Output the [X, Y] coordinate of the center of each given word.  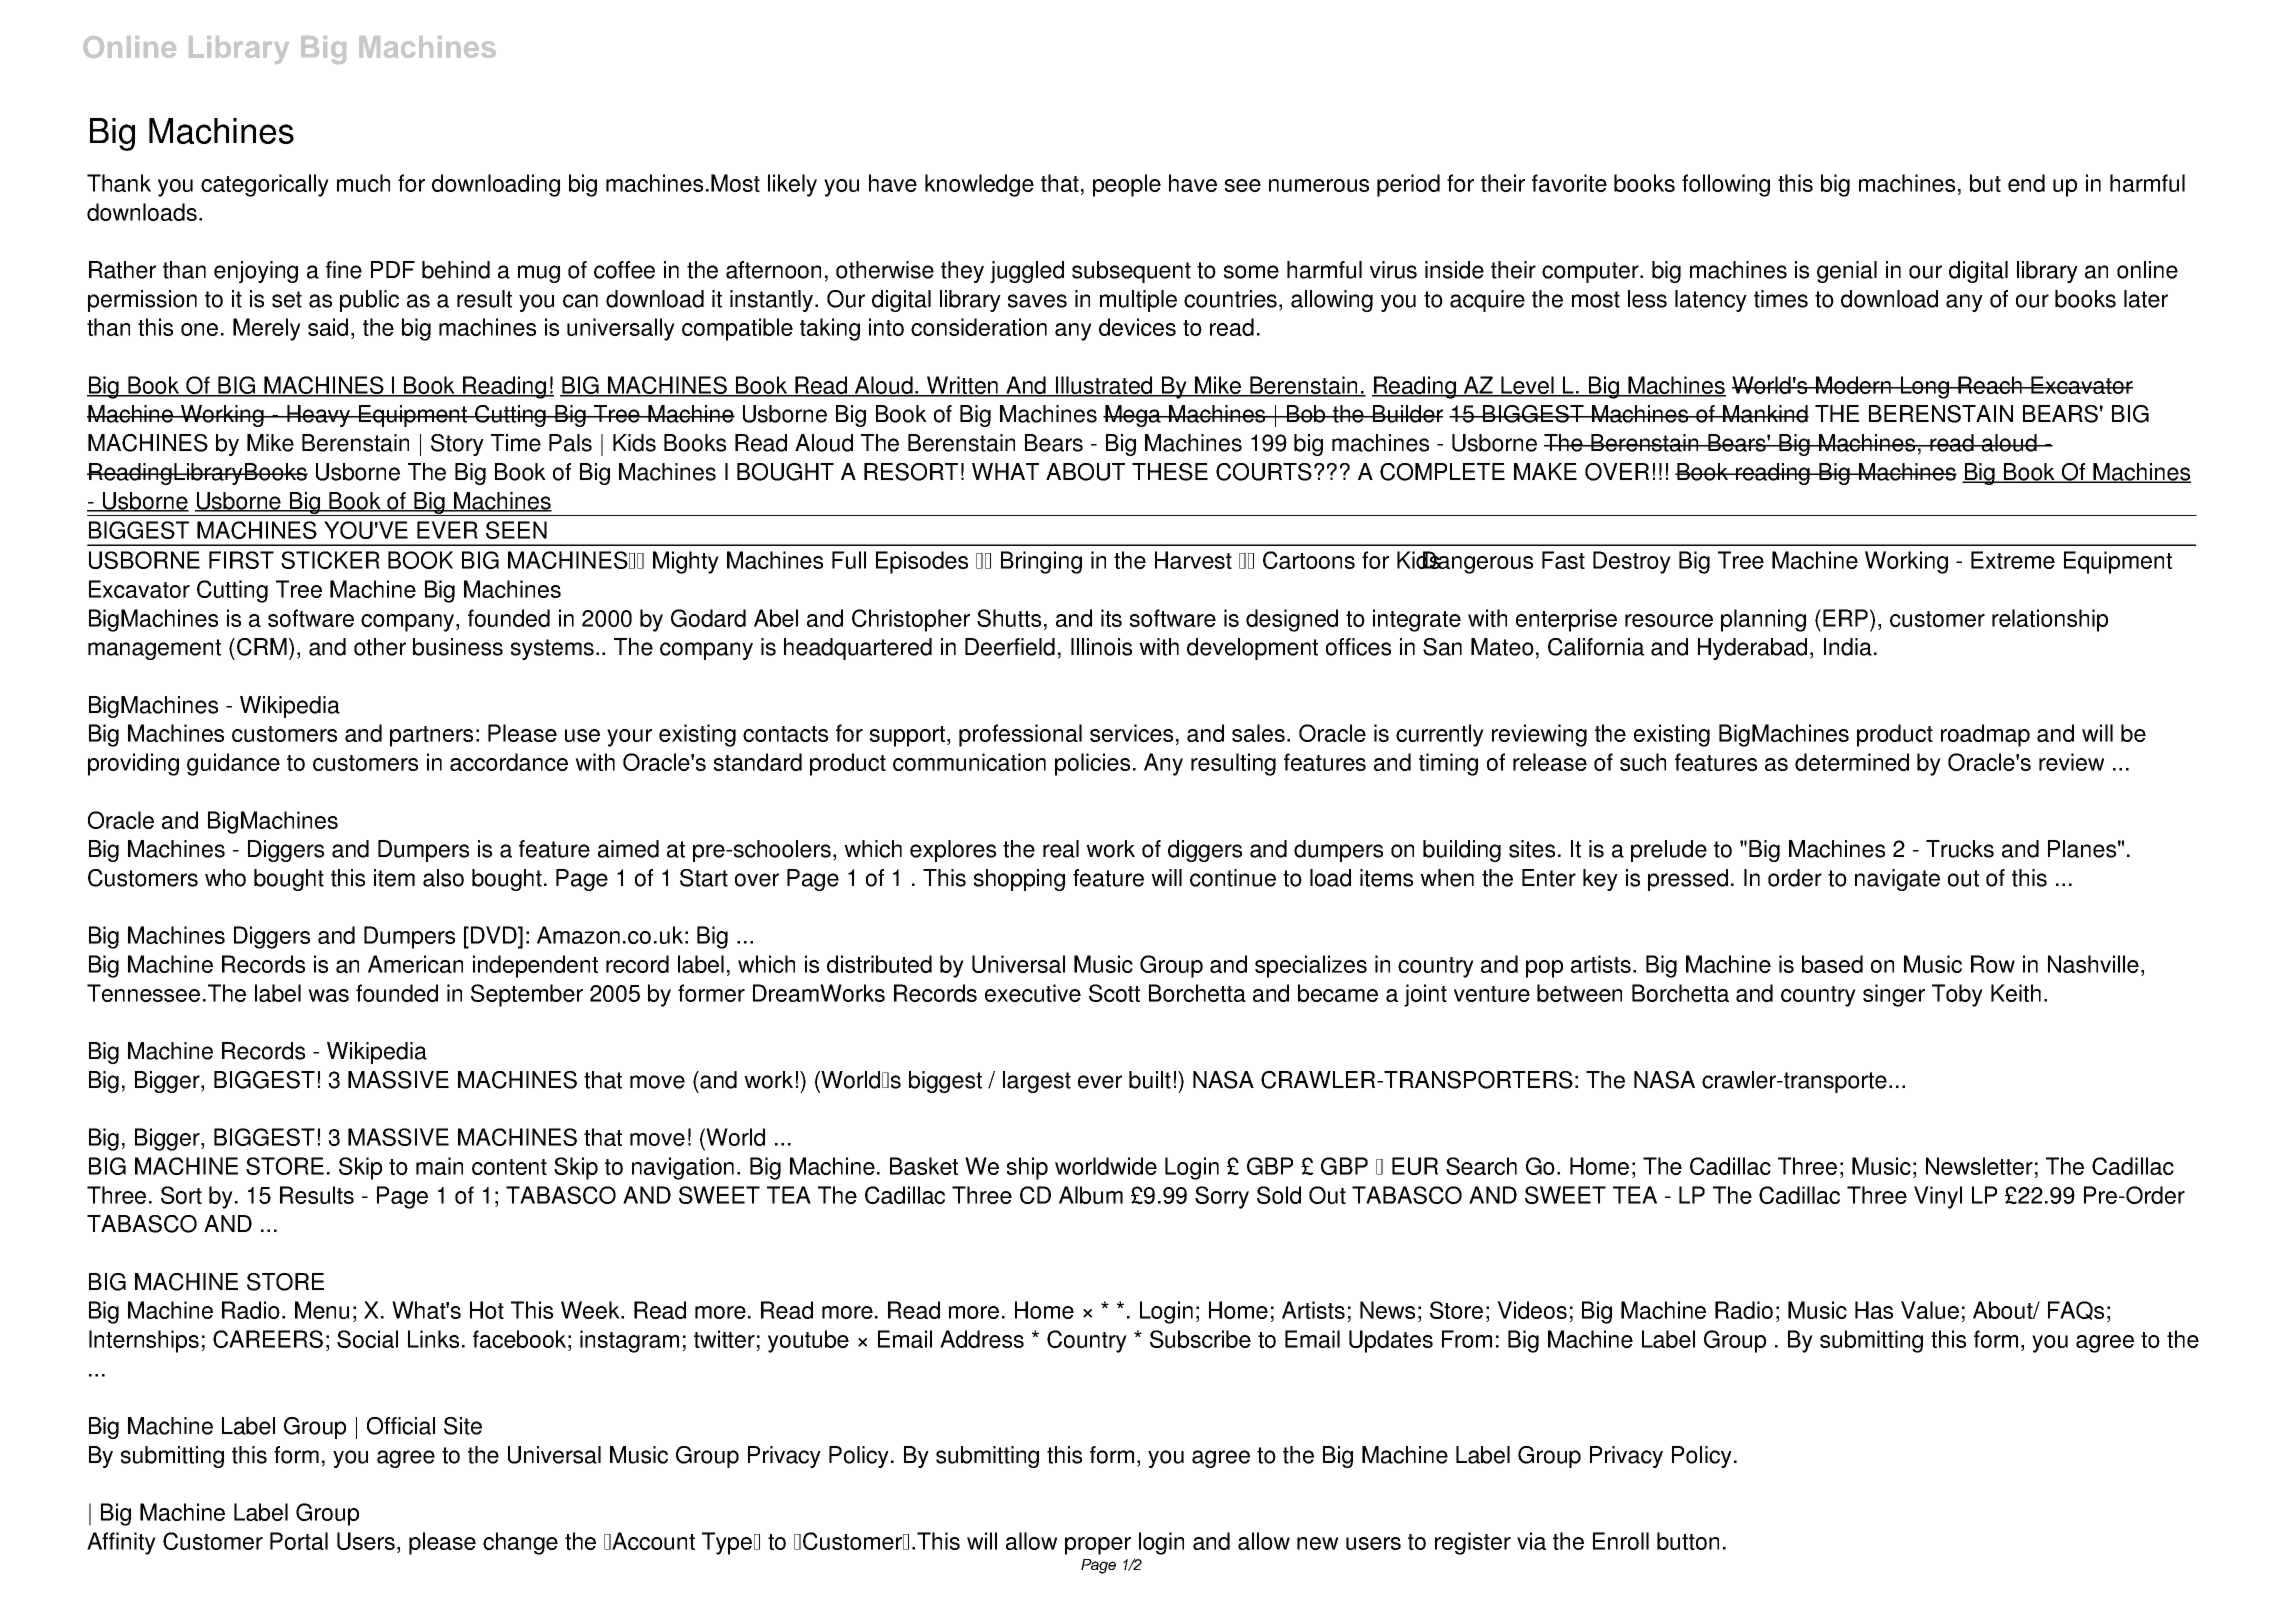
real [1061, 849]
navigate [1897, 880]
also [443, 878]
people [1127, 185]
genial [1847, 272]
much [363, 183]
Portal [299, 1541]
